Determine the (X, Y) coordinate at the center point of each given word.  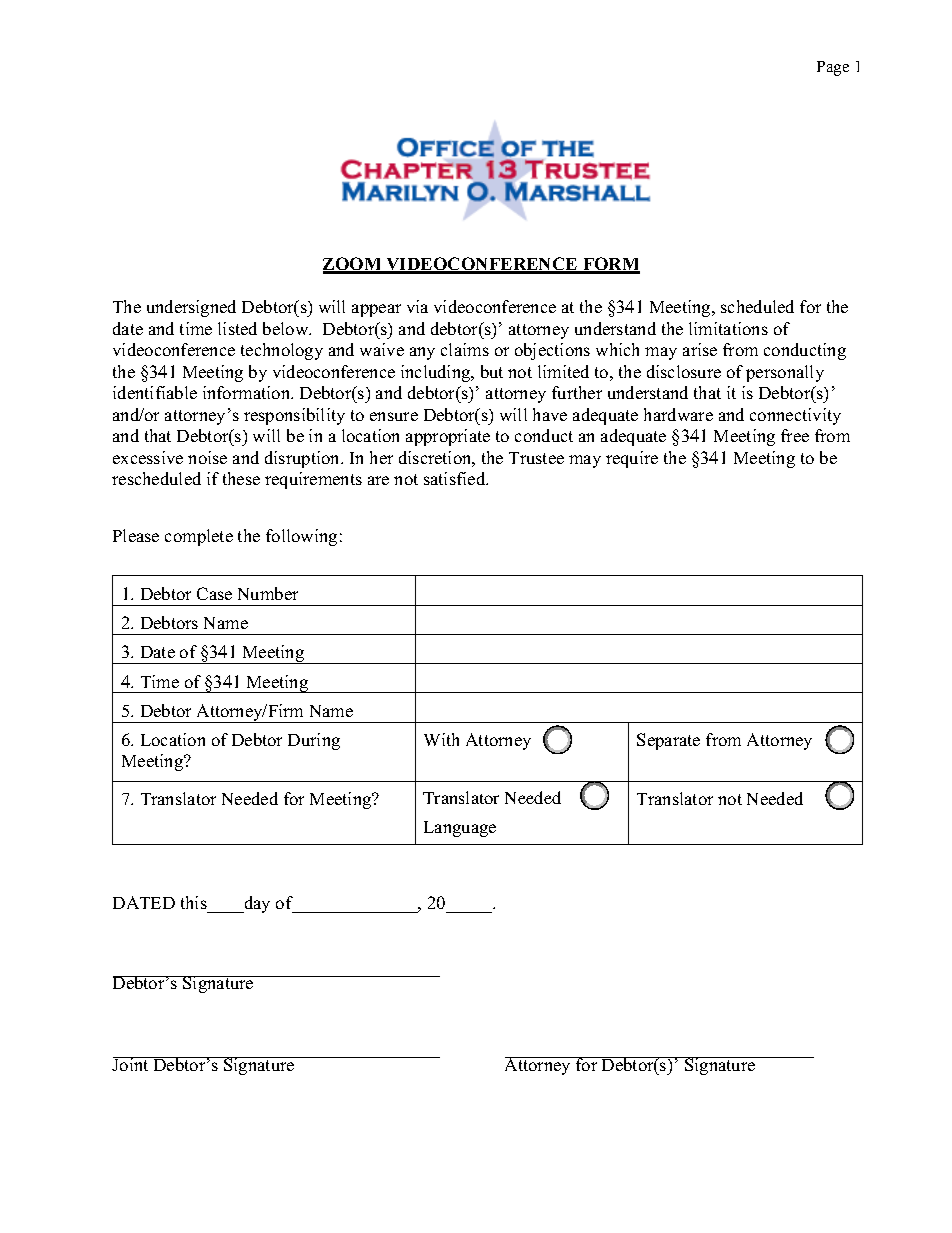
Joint (131, 1064)
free (795, 435)
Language (460, 829)
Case (214, 593)
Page (833, 68)
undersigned (191, 308)
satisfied (456, 478)
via (417, 306)
